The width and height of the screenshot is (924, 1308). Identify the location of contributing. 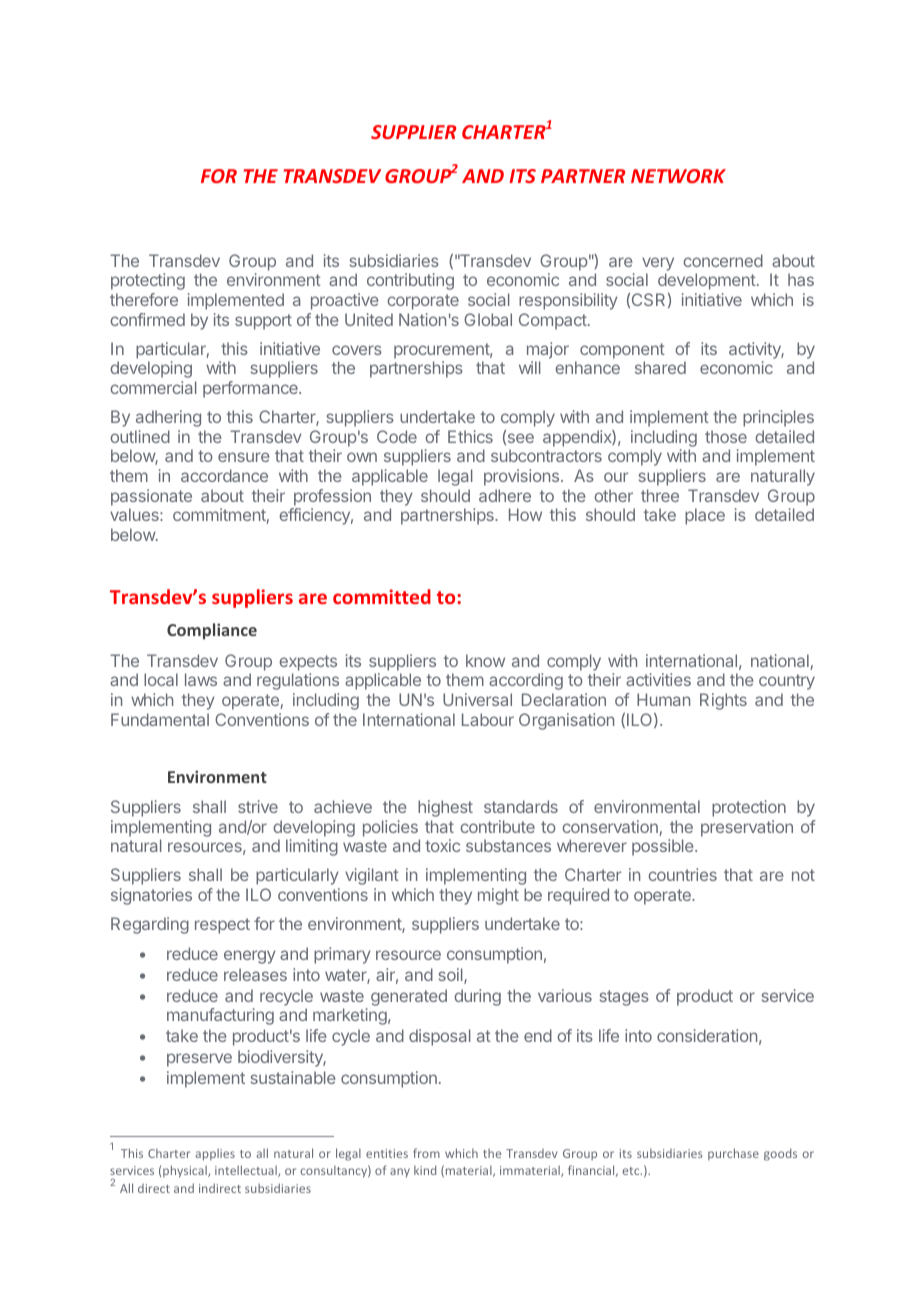
(410, 281).
